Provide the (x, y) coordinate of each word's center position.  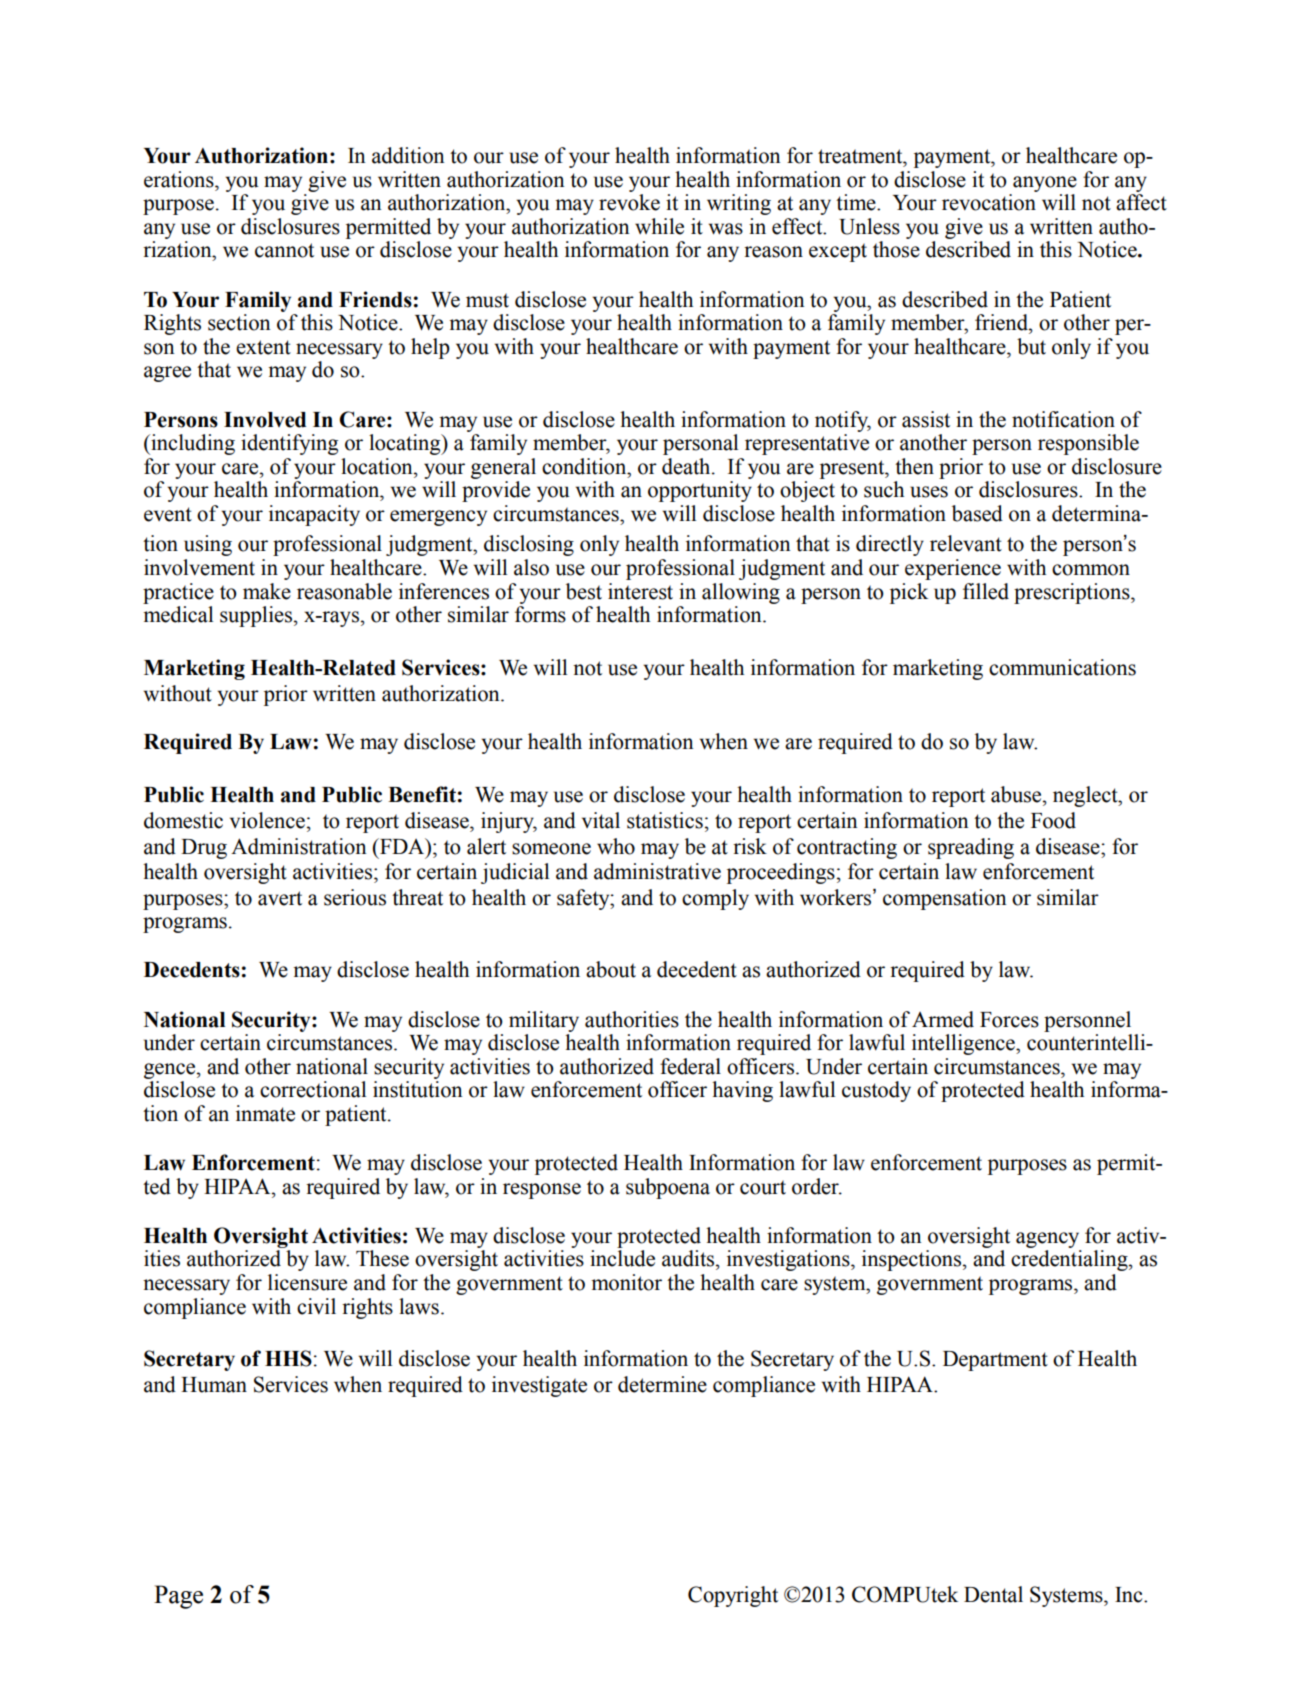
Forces (1009, 1020)
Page (178, 1597)
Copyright (733, 1596)
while (659, 226)
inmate (265, 1113)
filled (986, 591)
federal (690, 1066)
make (267, 591)
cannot (284, 250)
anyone (1045, 184)
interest (640, 591)
